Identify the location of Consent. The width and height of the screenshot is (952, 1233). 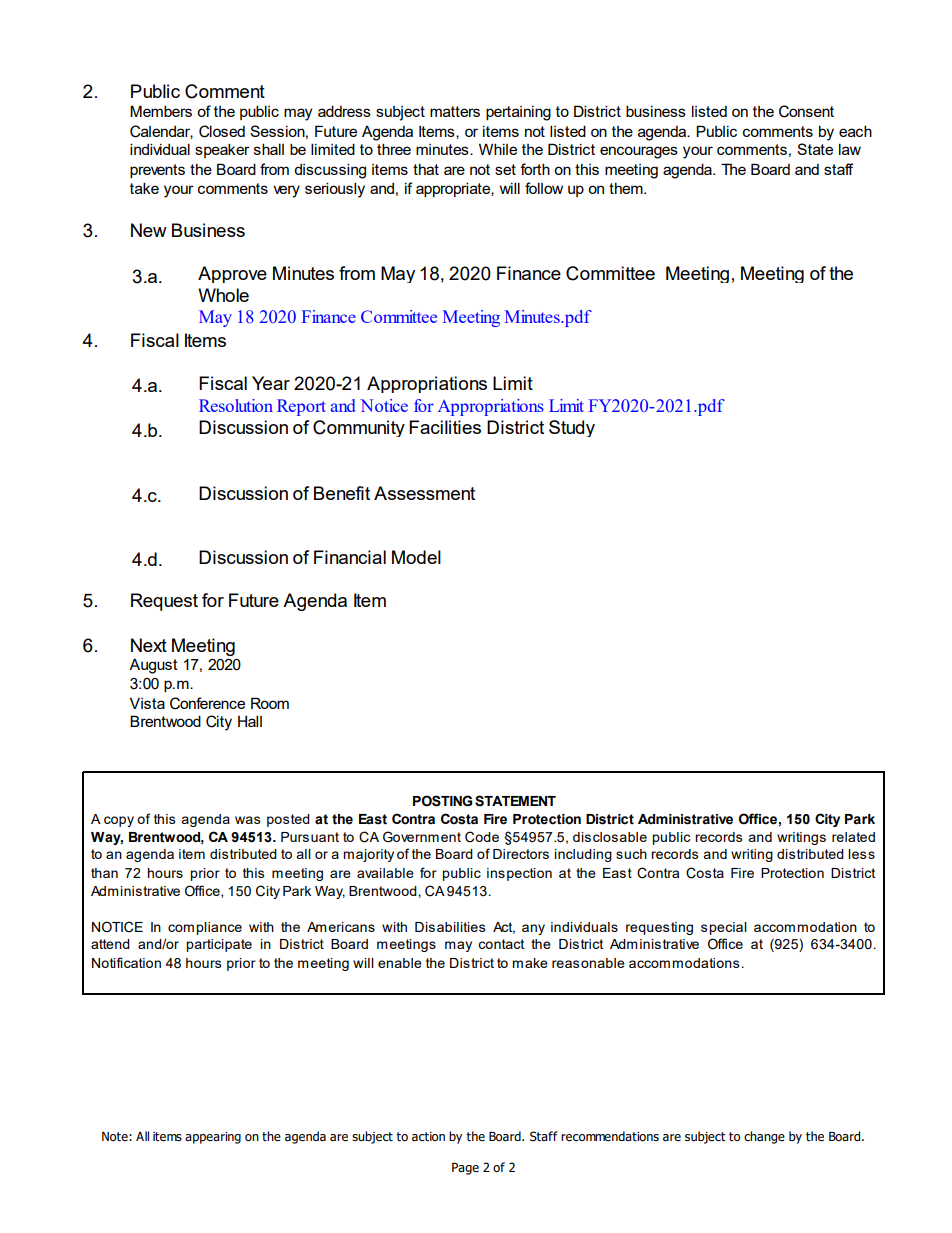
(806, 111).
